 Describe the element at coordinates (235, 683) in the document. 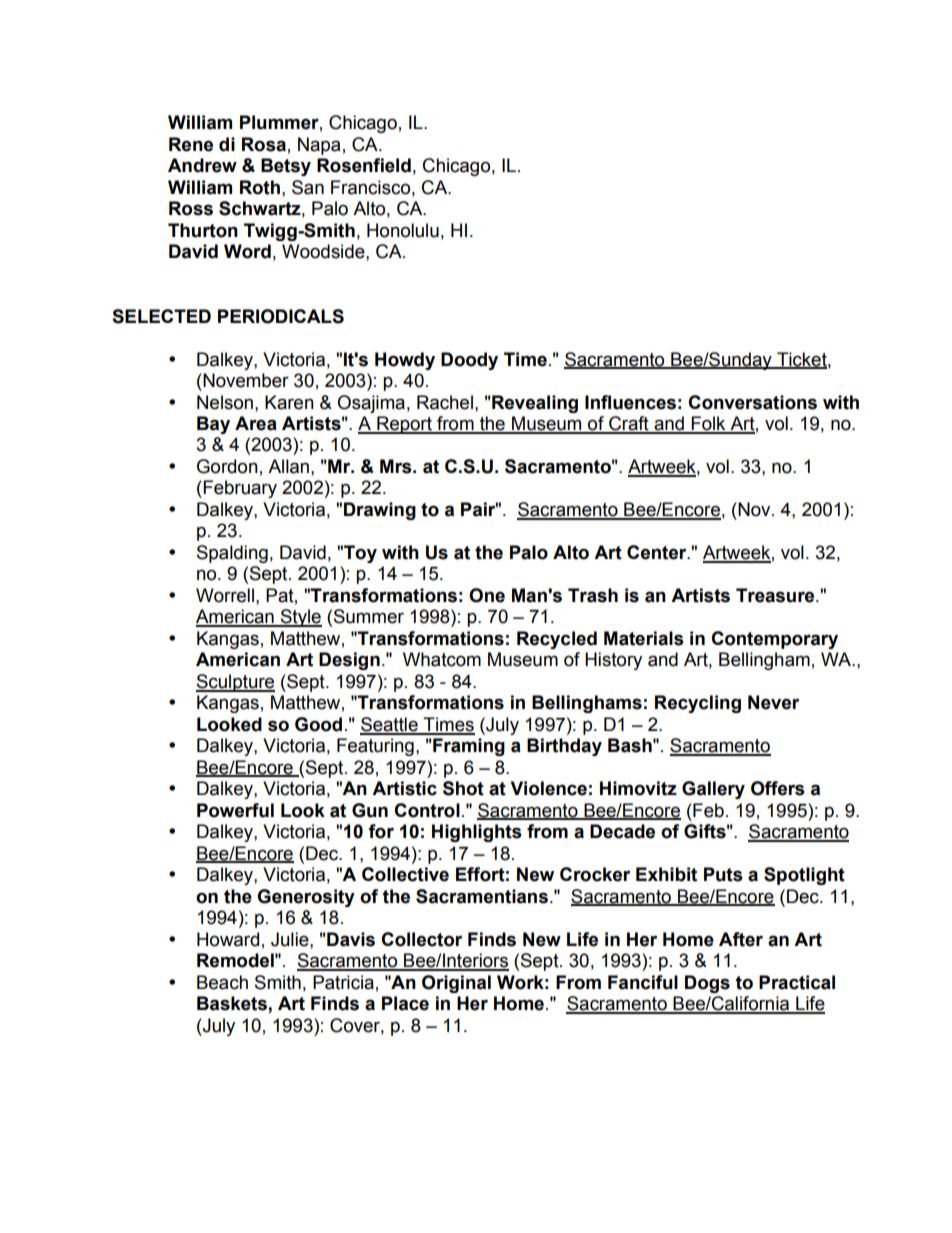

I see `Sculpture` at that location.
